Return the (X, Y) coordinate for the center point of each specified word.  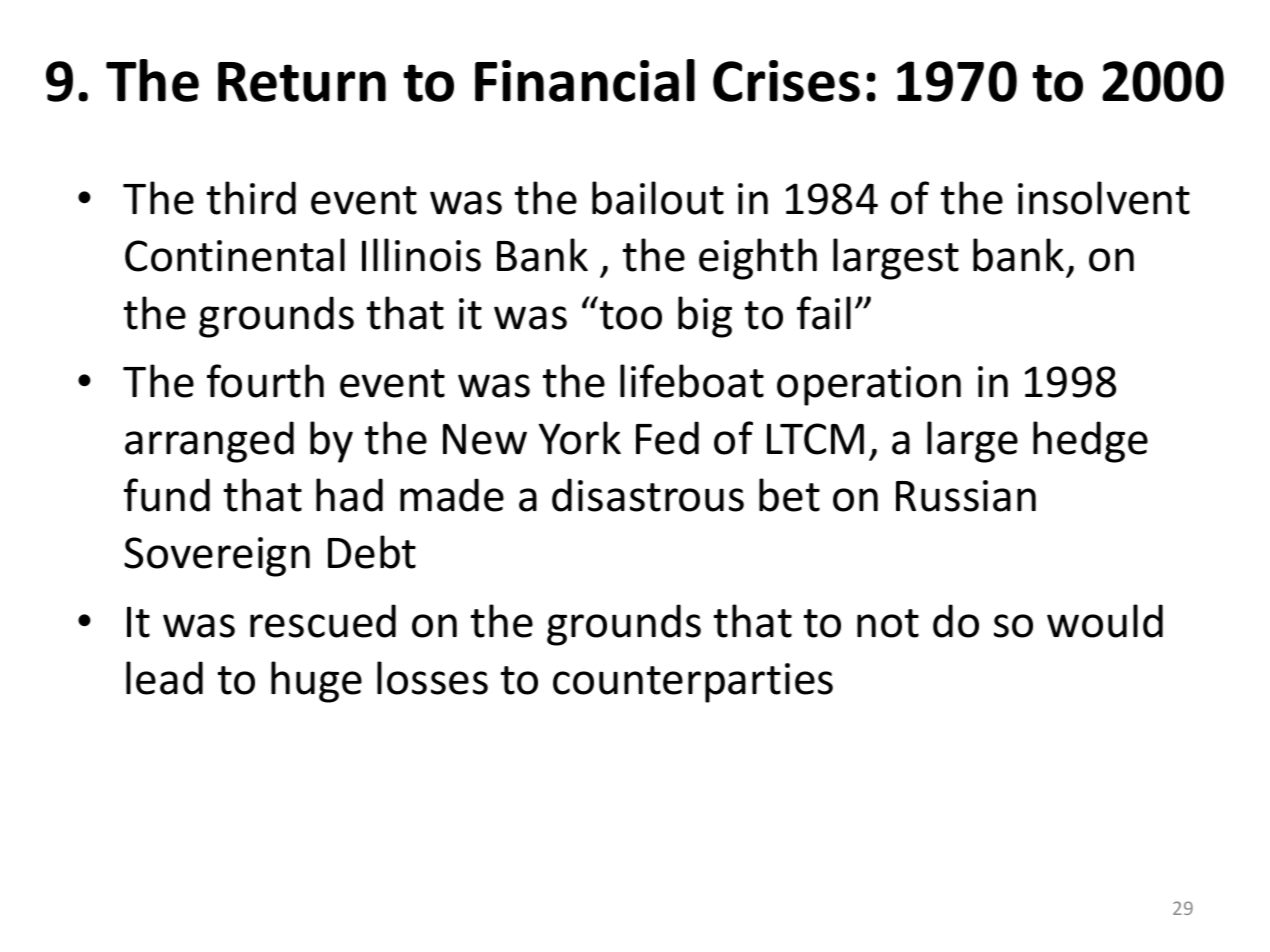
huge (316, 682)
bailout (658, 198)
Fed (667, 438)
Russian (966, 496)
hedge (1090, 442)
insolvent (1104, 198)
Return (302, 82)
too (630, 315)
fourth (265, 381)
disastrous (648, 495)
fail (824, 313)
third (251, 198)
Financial (585, 80)
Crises (786, 81)
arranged (209, 442)
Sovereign (217, 557)
